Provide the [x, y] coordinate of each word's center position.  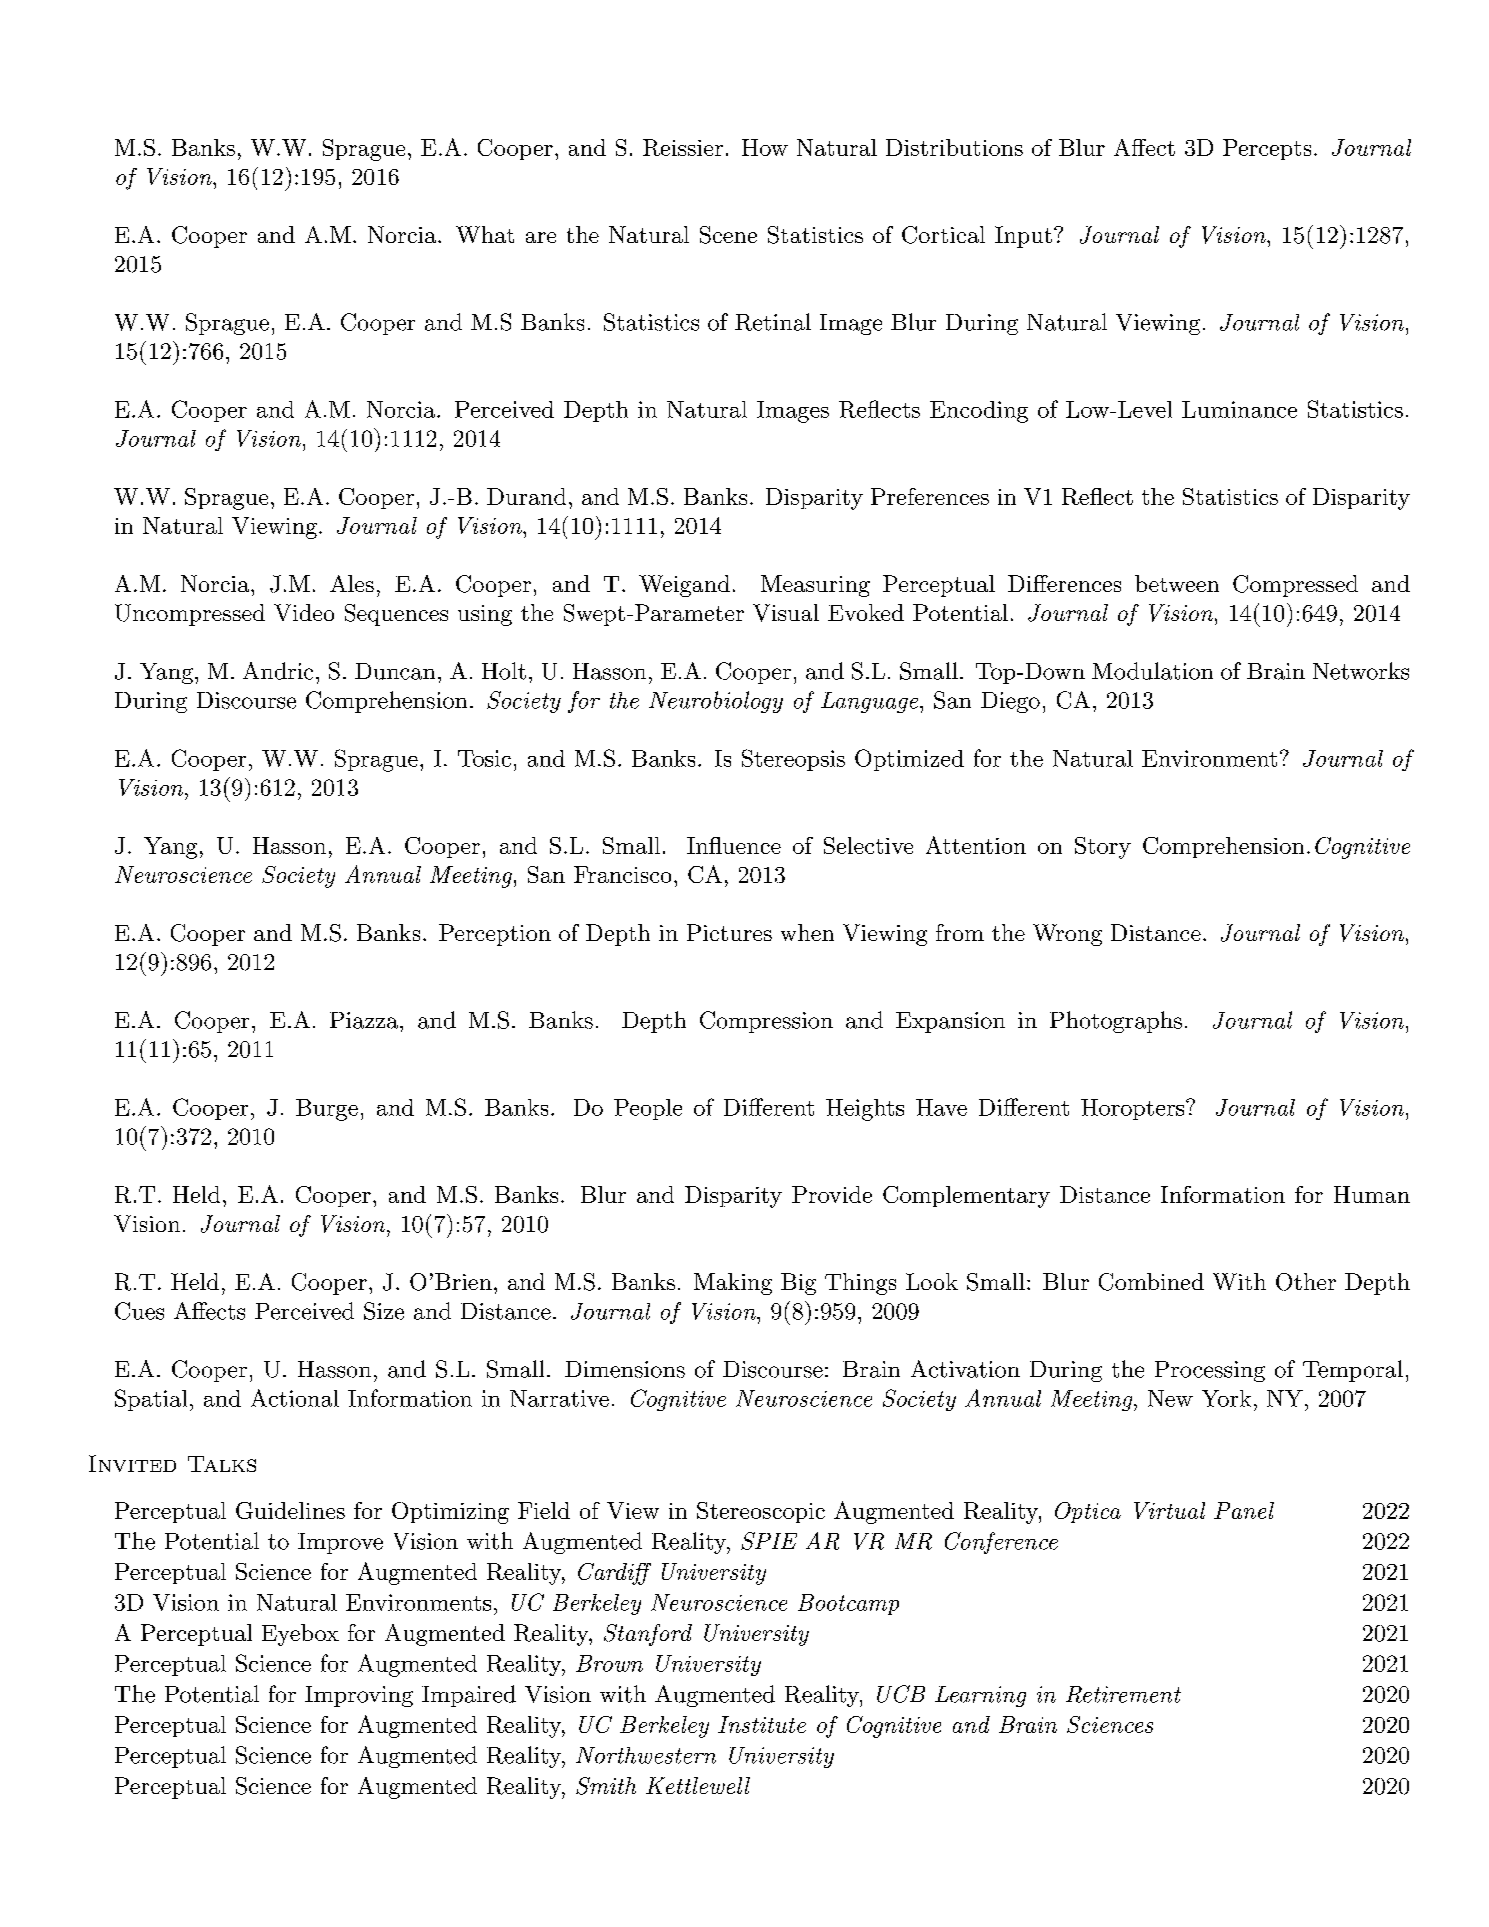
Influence [734, 845]
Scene [728, 235]
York [1226, 1398]
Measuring [815, 586]
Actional [295, 1398]
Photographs [1116, 1022]
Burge [327, 1110]
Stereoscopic [761, 1512]
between [1177, 583]
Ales [352, 583]
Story [1103, 848]
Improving [359, 1696]
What [485, 234]
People [648, 1109]
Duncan [395, 671]
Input [1023, 237]
